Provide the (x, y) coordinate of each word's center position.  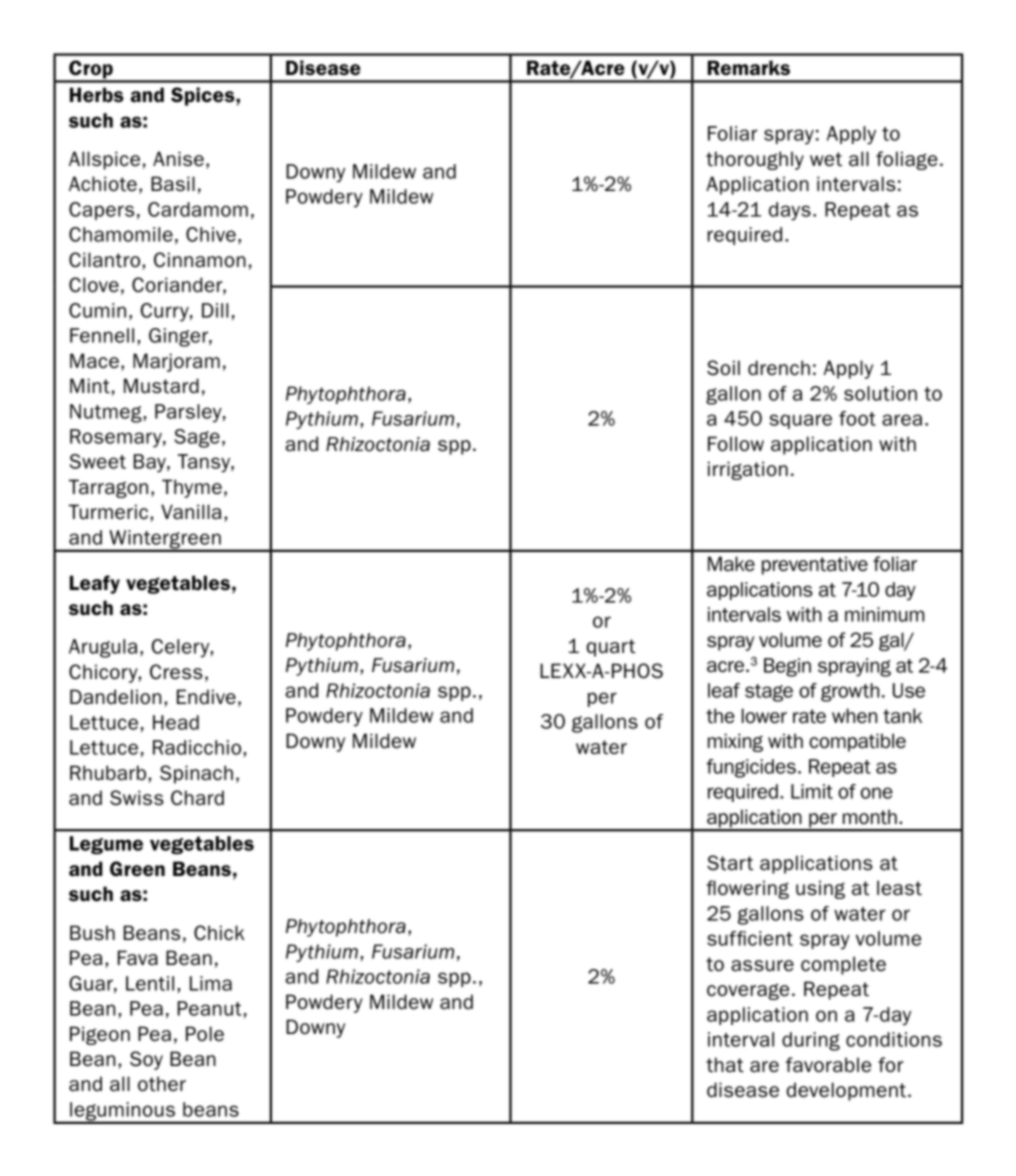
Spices (204, 96)
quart (610, 648)
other (162, 1084)
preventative (815, 565)
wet (826, 159)
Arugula (103, 648)
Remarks (749, 68)
